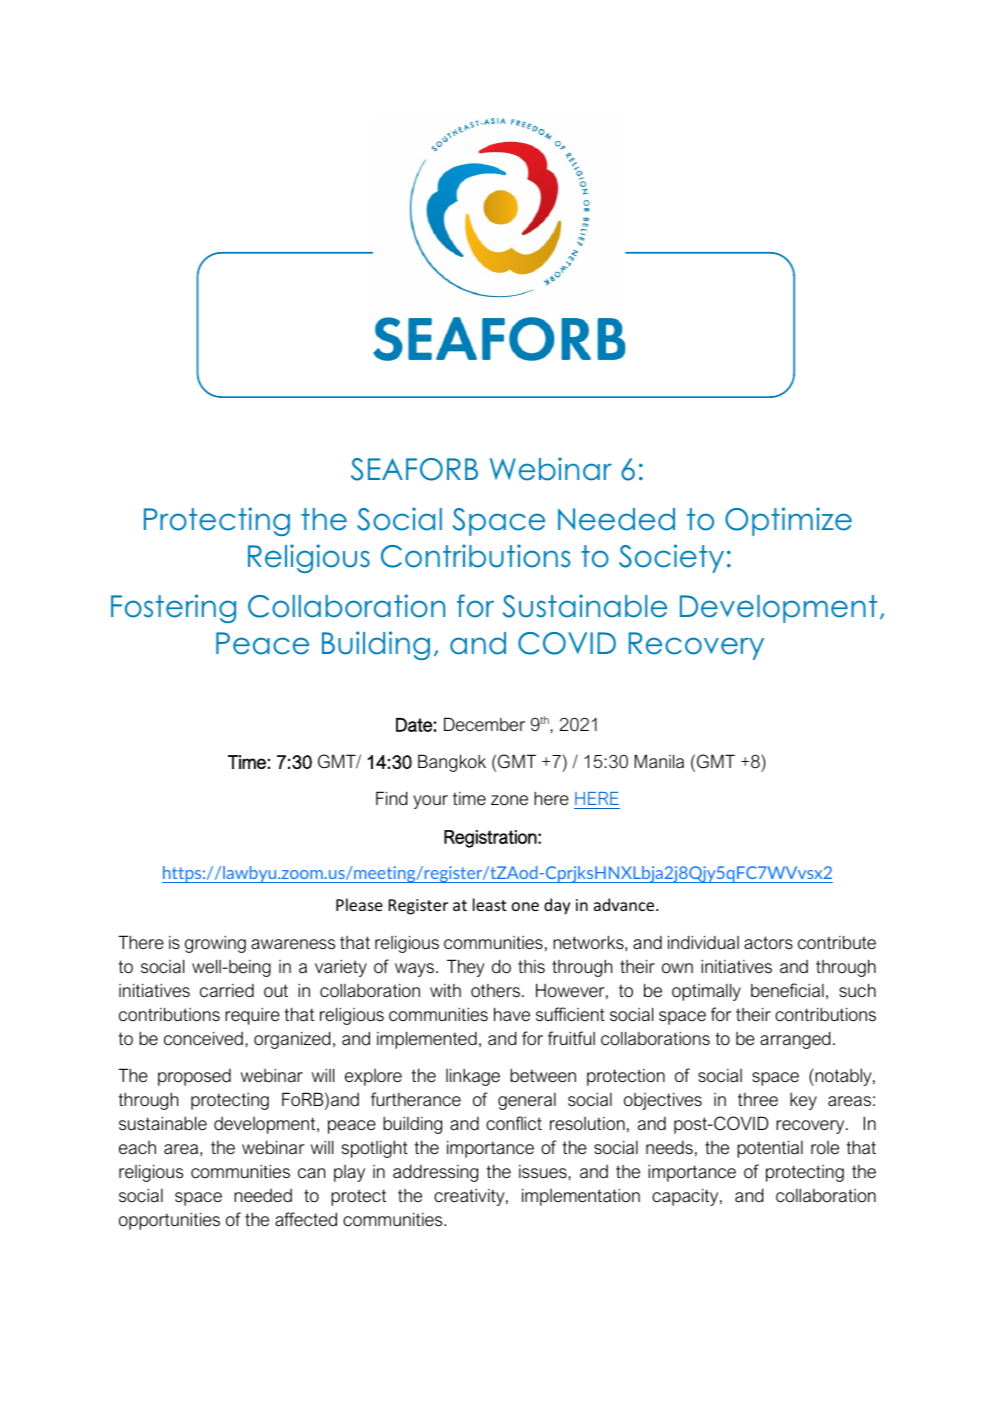 Image resolution: width=995 pixels, height=1407 pixels. What do you see at coordinates (169, 1221) in the screenshot?
I see `opportunities` at bounding box center [169, 1221].
